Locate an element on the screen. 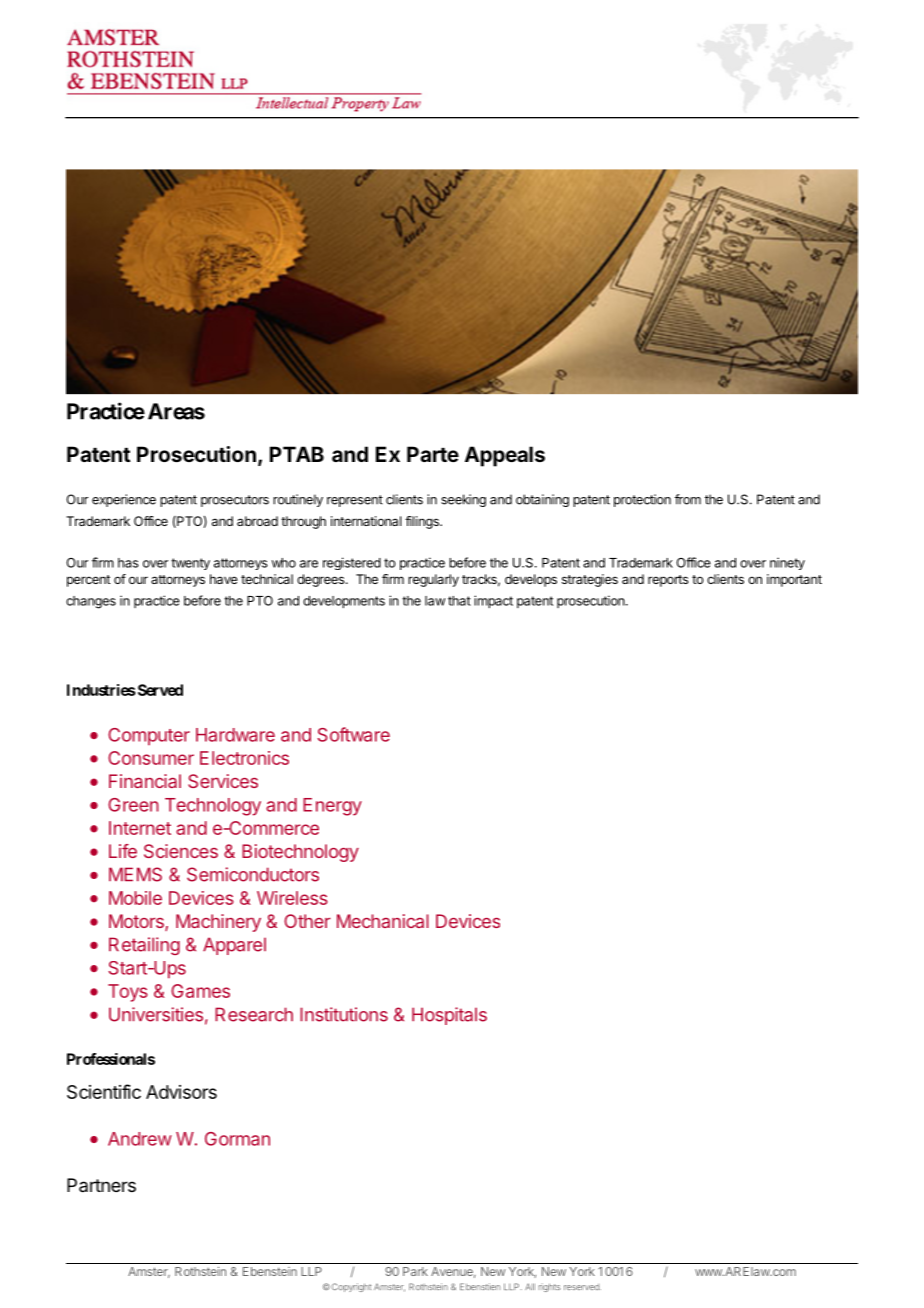 This screenshot has height=1308, width=924. Hospitals is located at coordinates (449, 1016).
